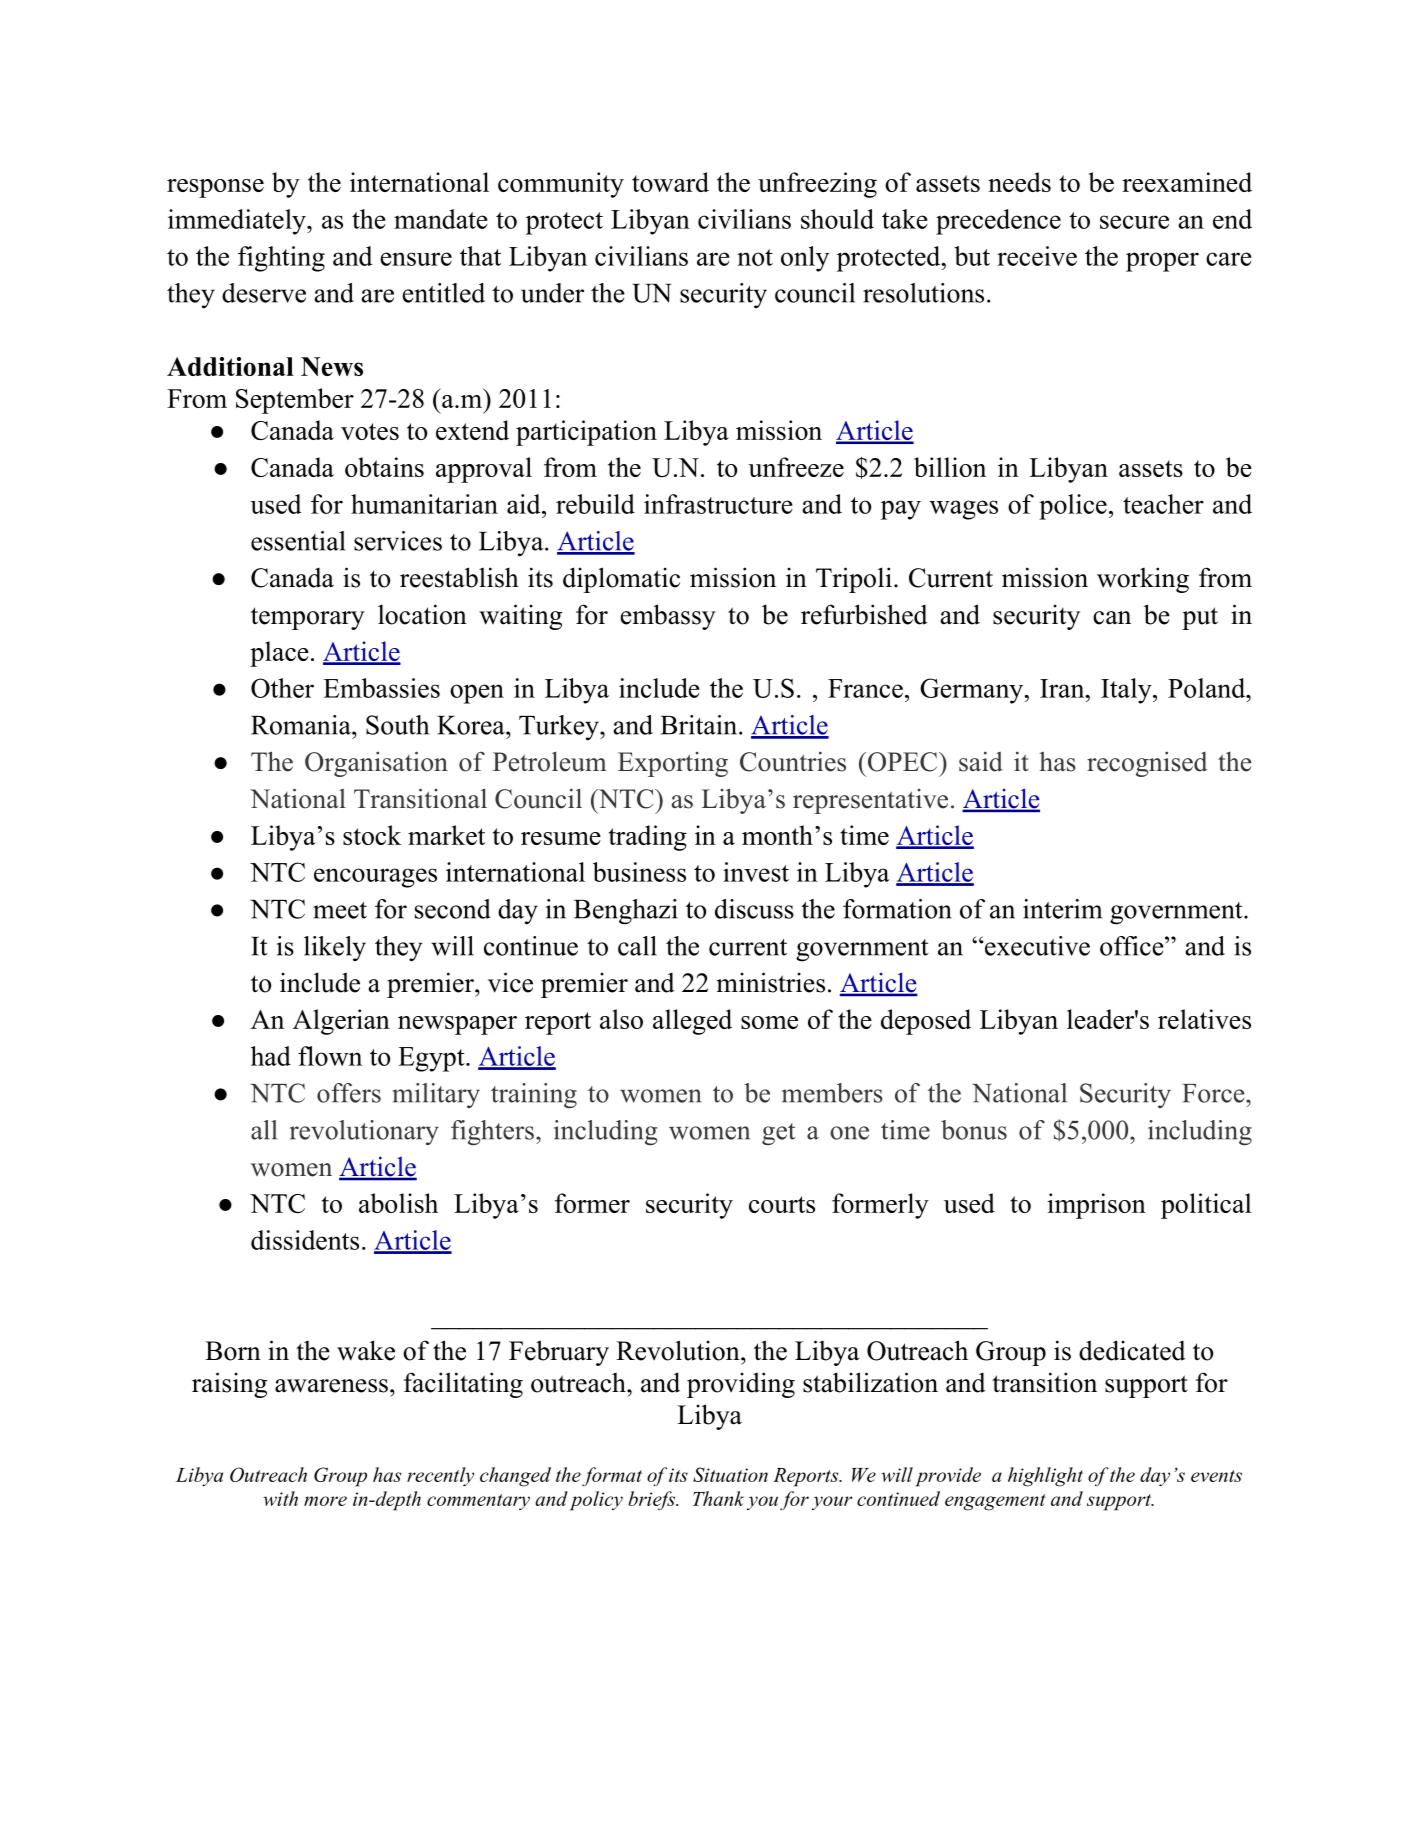 Image resolution: width=1419 pixels, height=1837 pixels. Describe the element at coordinates (372, 835) in the document. I see `stock` at that location.
